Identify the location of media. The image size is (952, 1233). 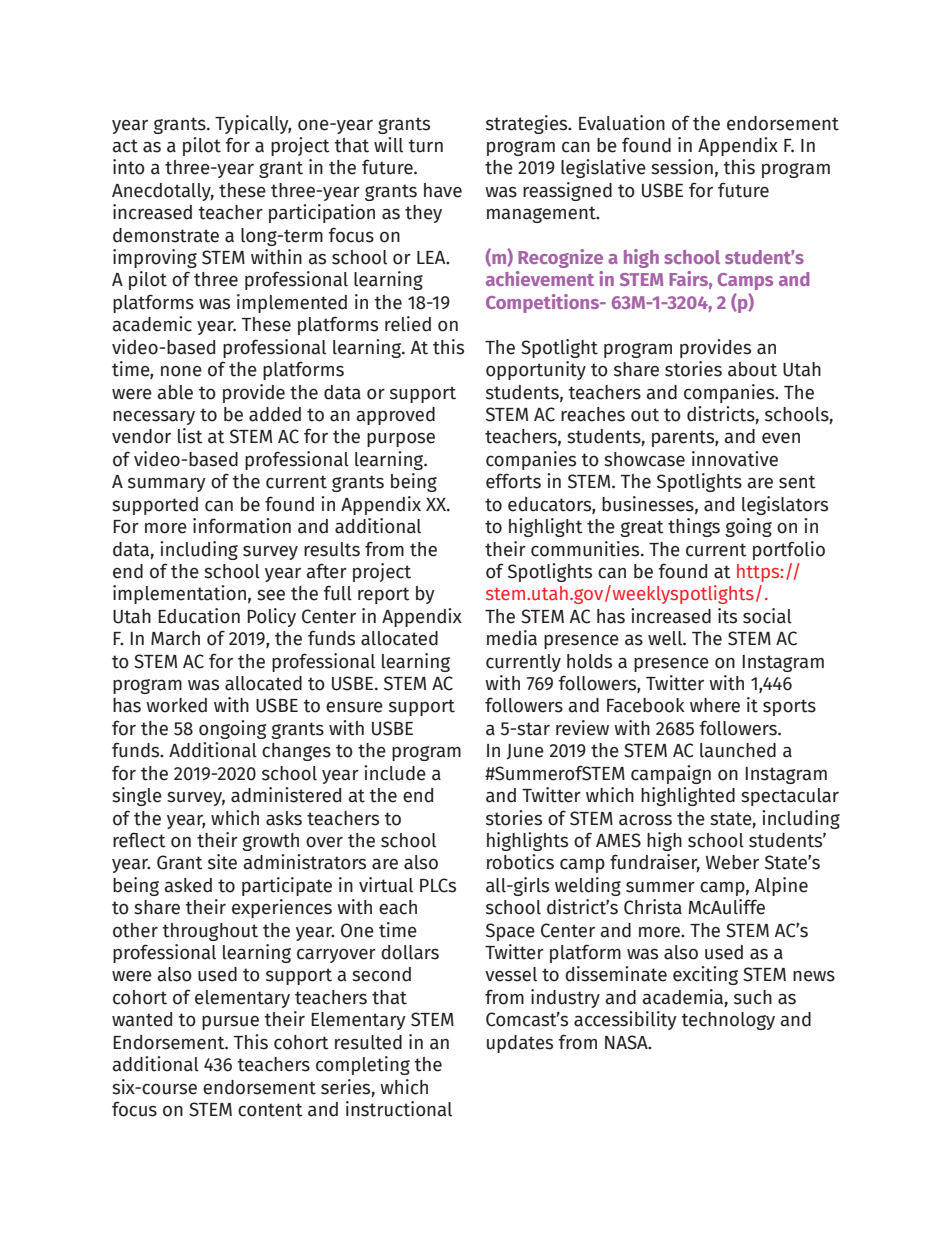
(512, 638).
